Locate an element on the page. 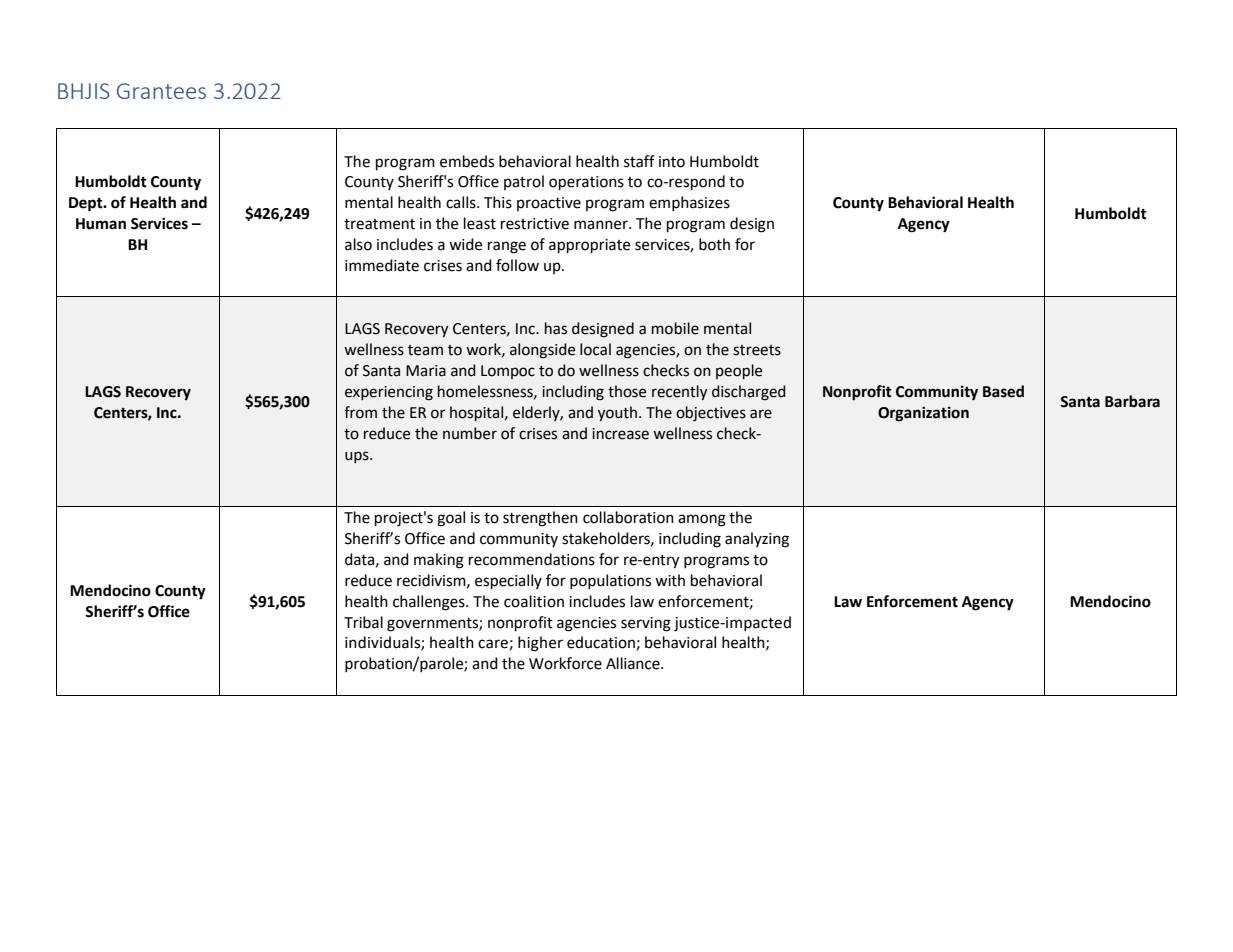 The width and height of the image is (1233, 952). increase is located at coordinates (620, 434).
